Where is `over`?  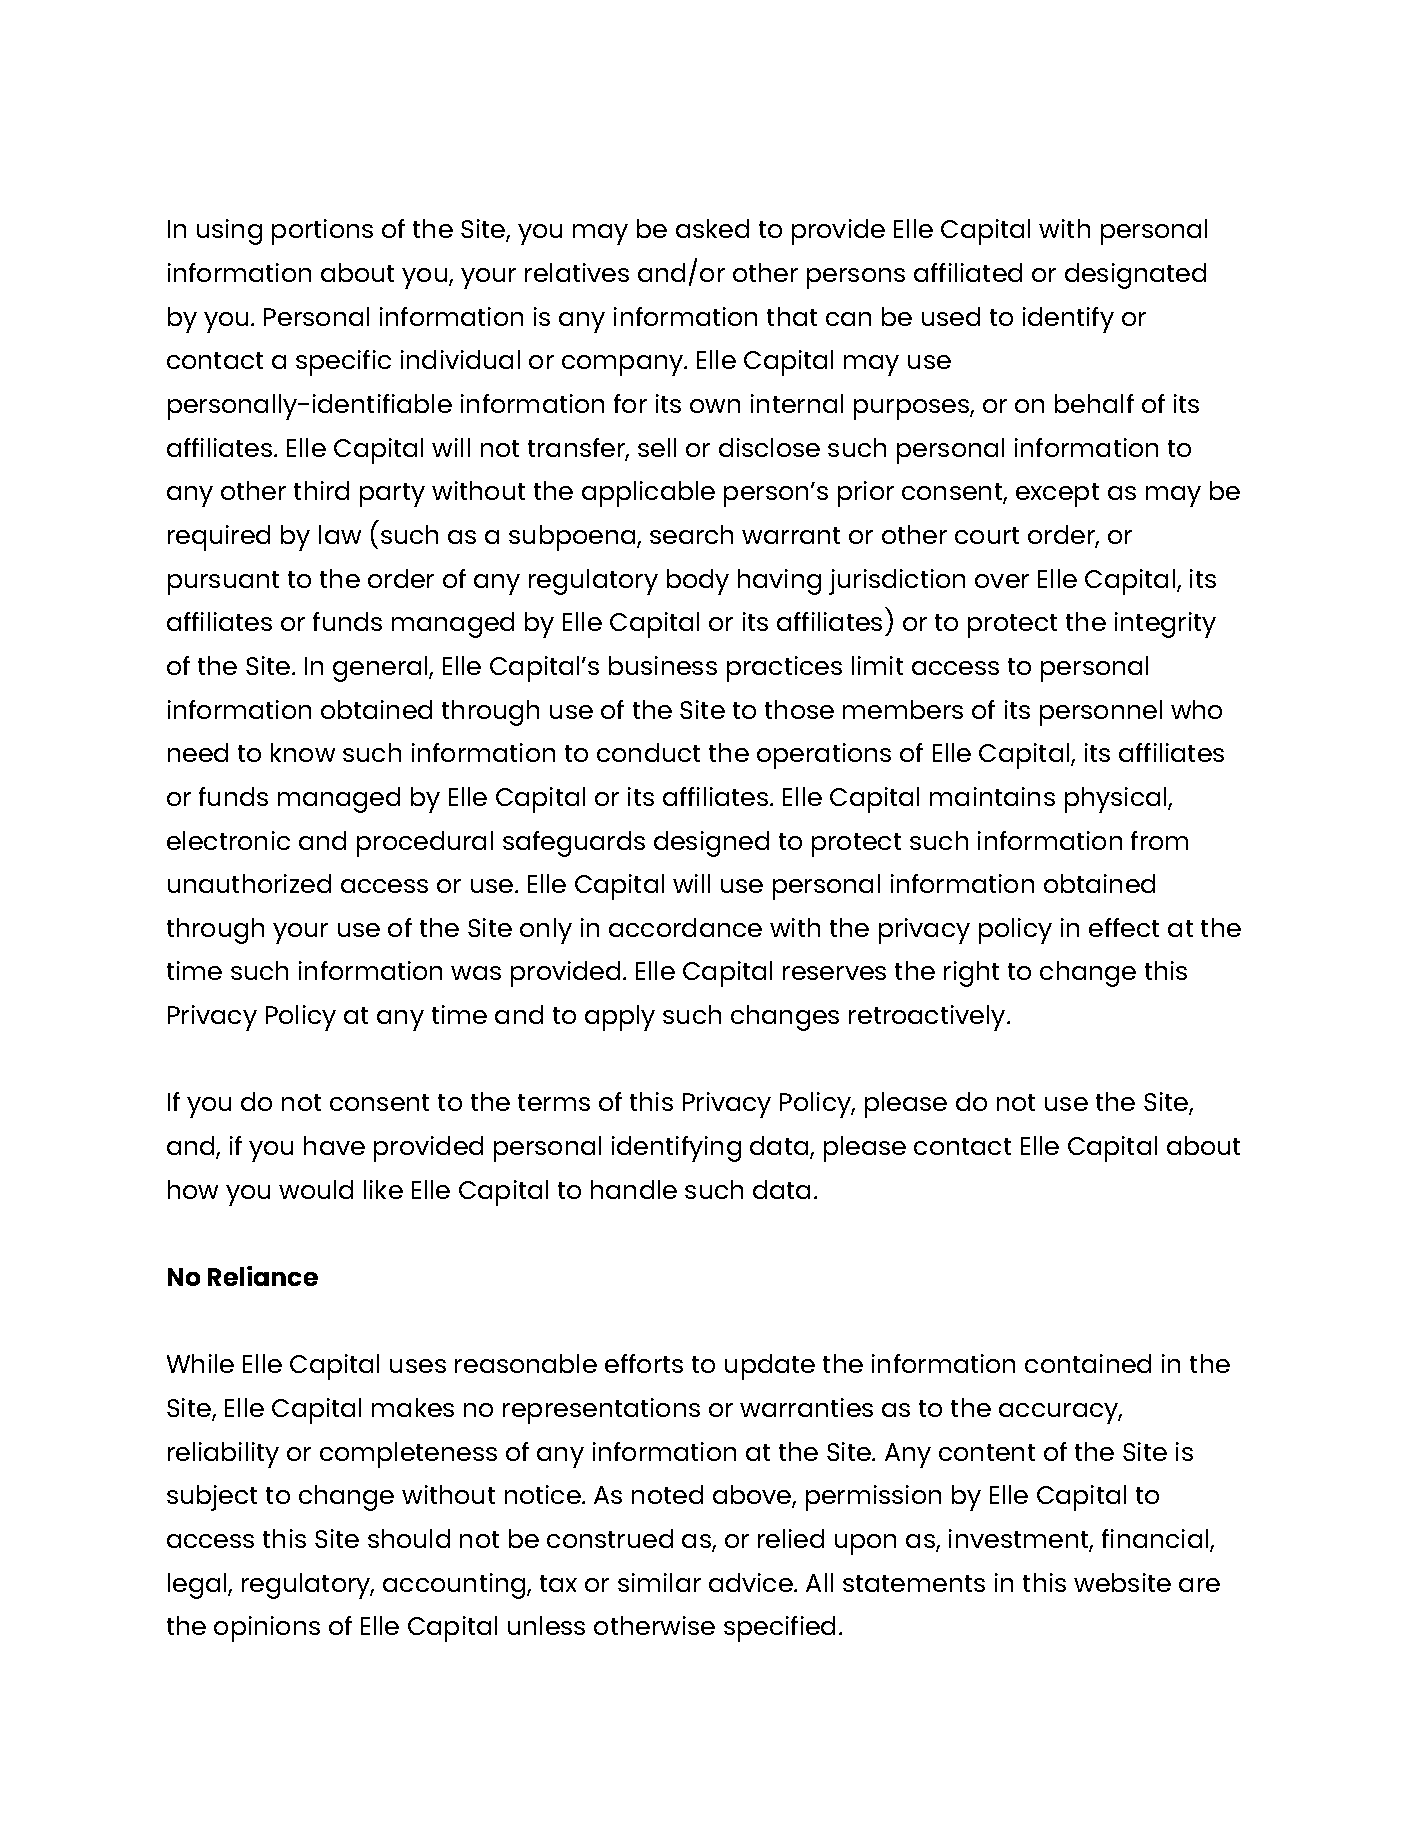
over is located at coordinates (1002, 581).
